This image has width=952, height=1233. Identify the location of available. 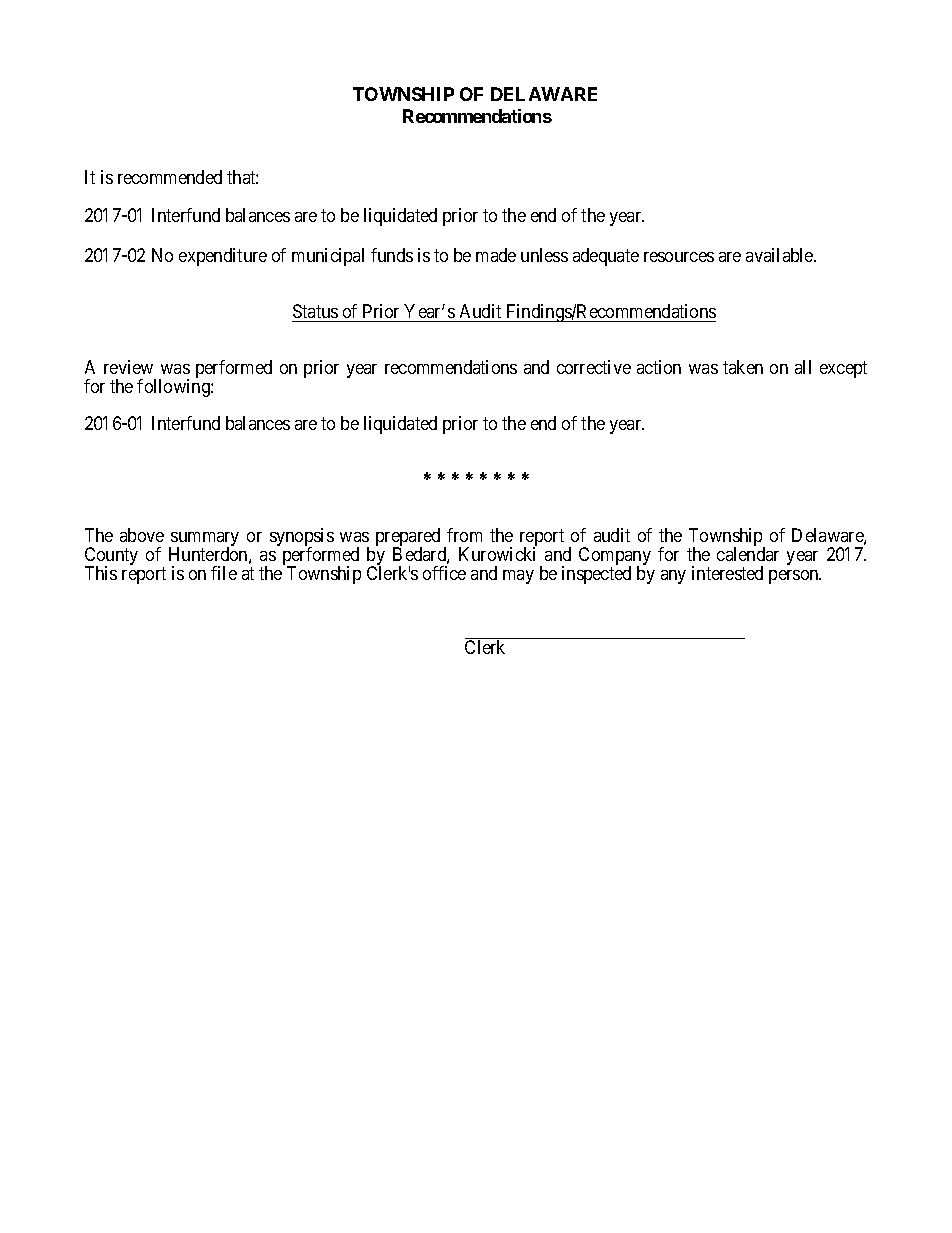
(780, 255).
